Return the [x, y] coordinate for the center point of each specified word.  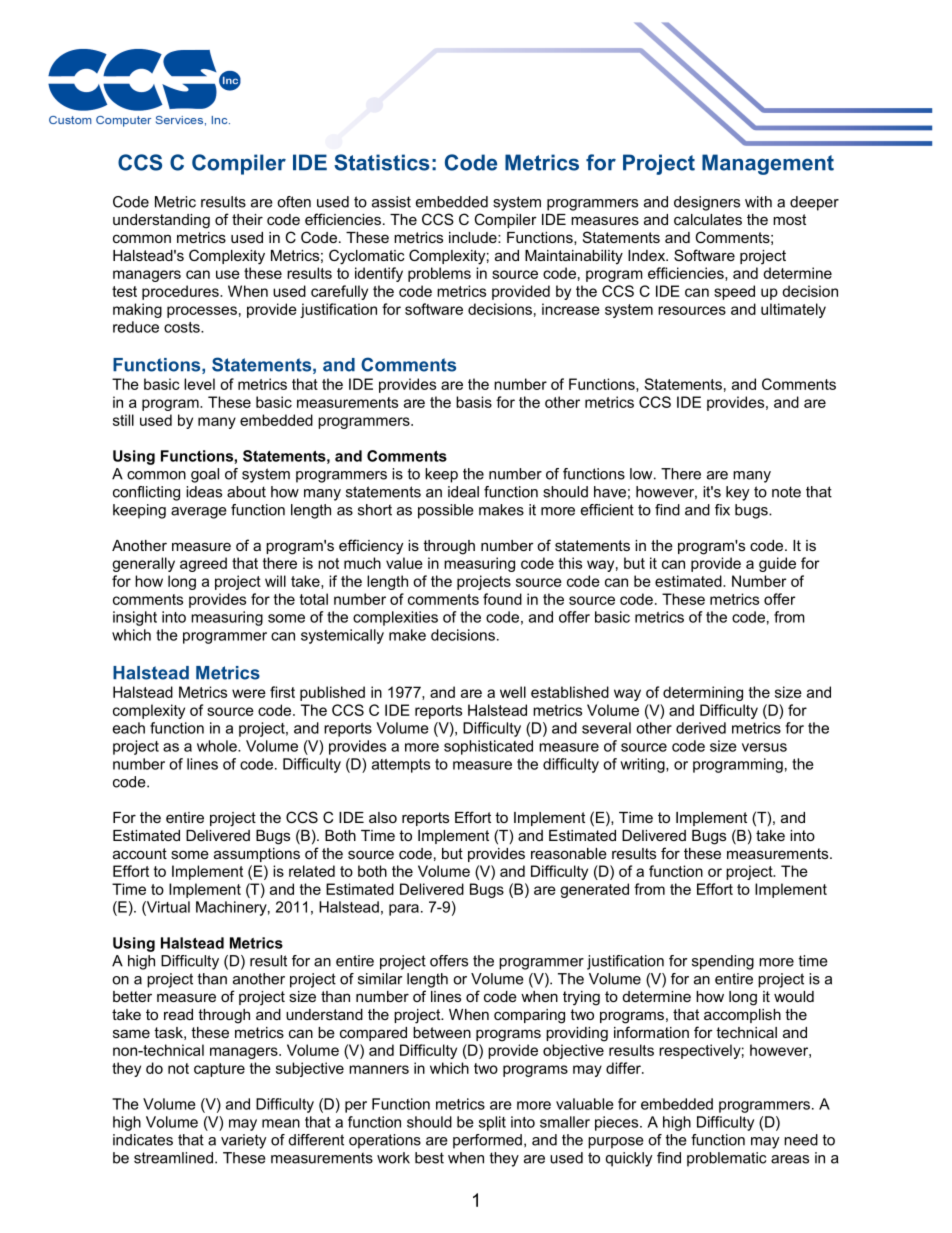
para [404, 910]
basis [474, 402]
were [249, 693]
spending [723, 962]
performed [487, 1141]
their [247, 219]
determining [703, 693]
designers [707, 203]
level [199, 384]
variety [244, 1141]
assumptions [257, 855]
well [513, 692]
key [738, 493]
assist [391, 202]
